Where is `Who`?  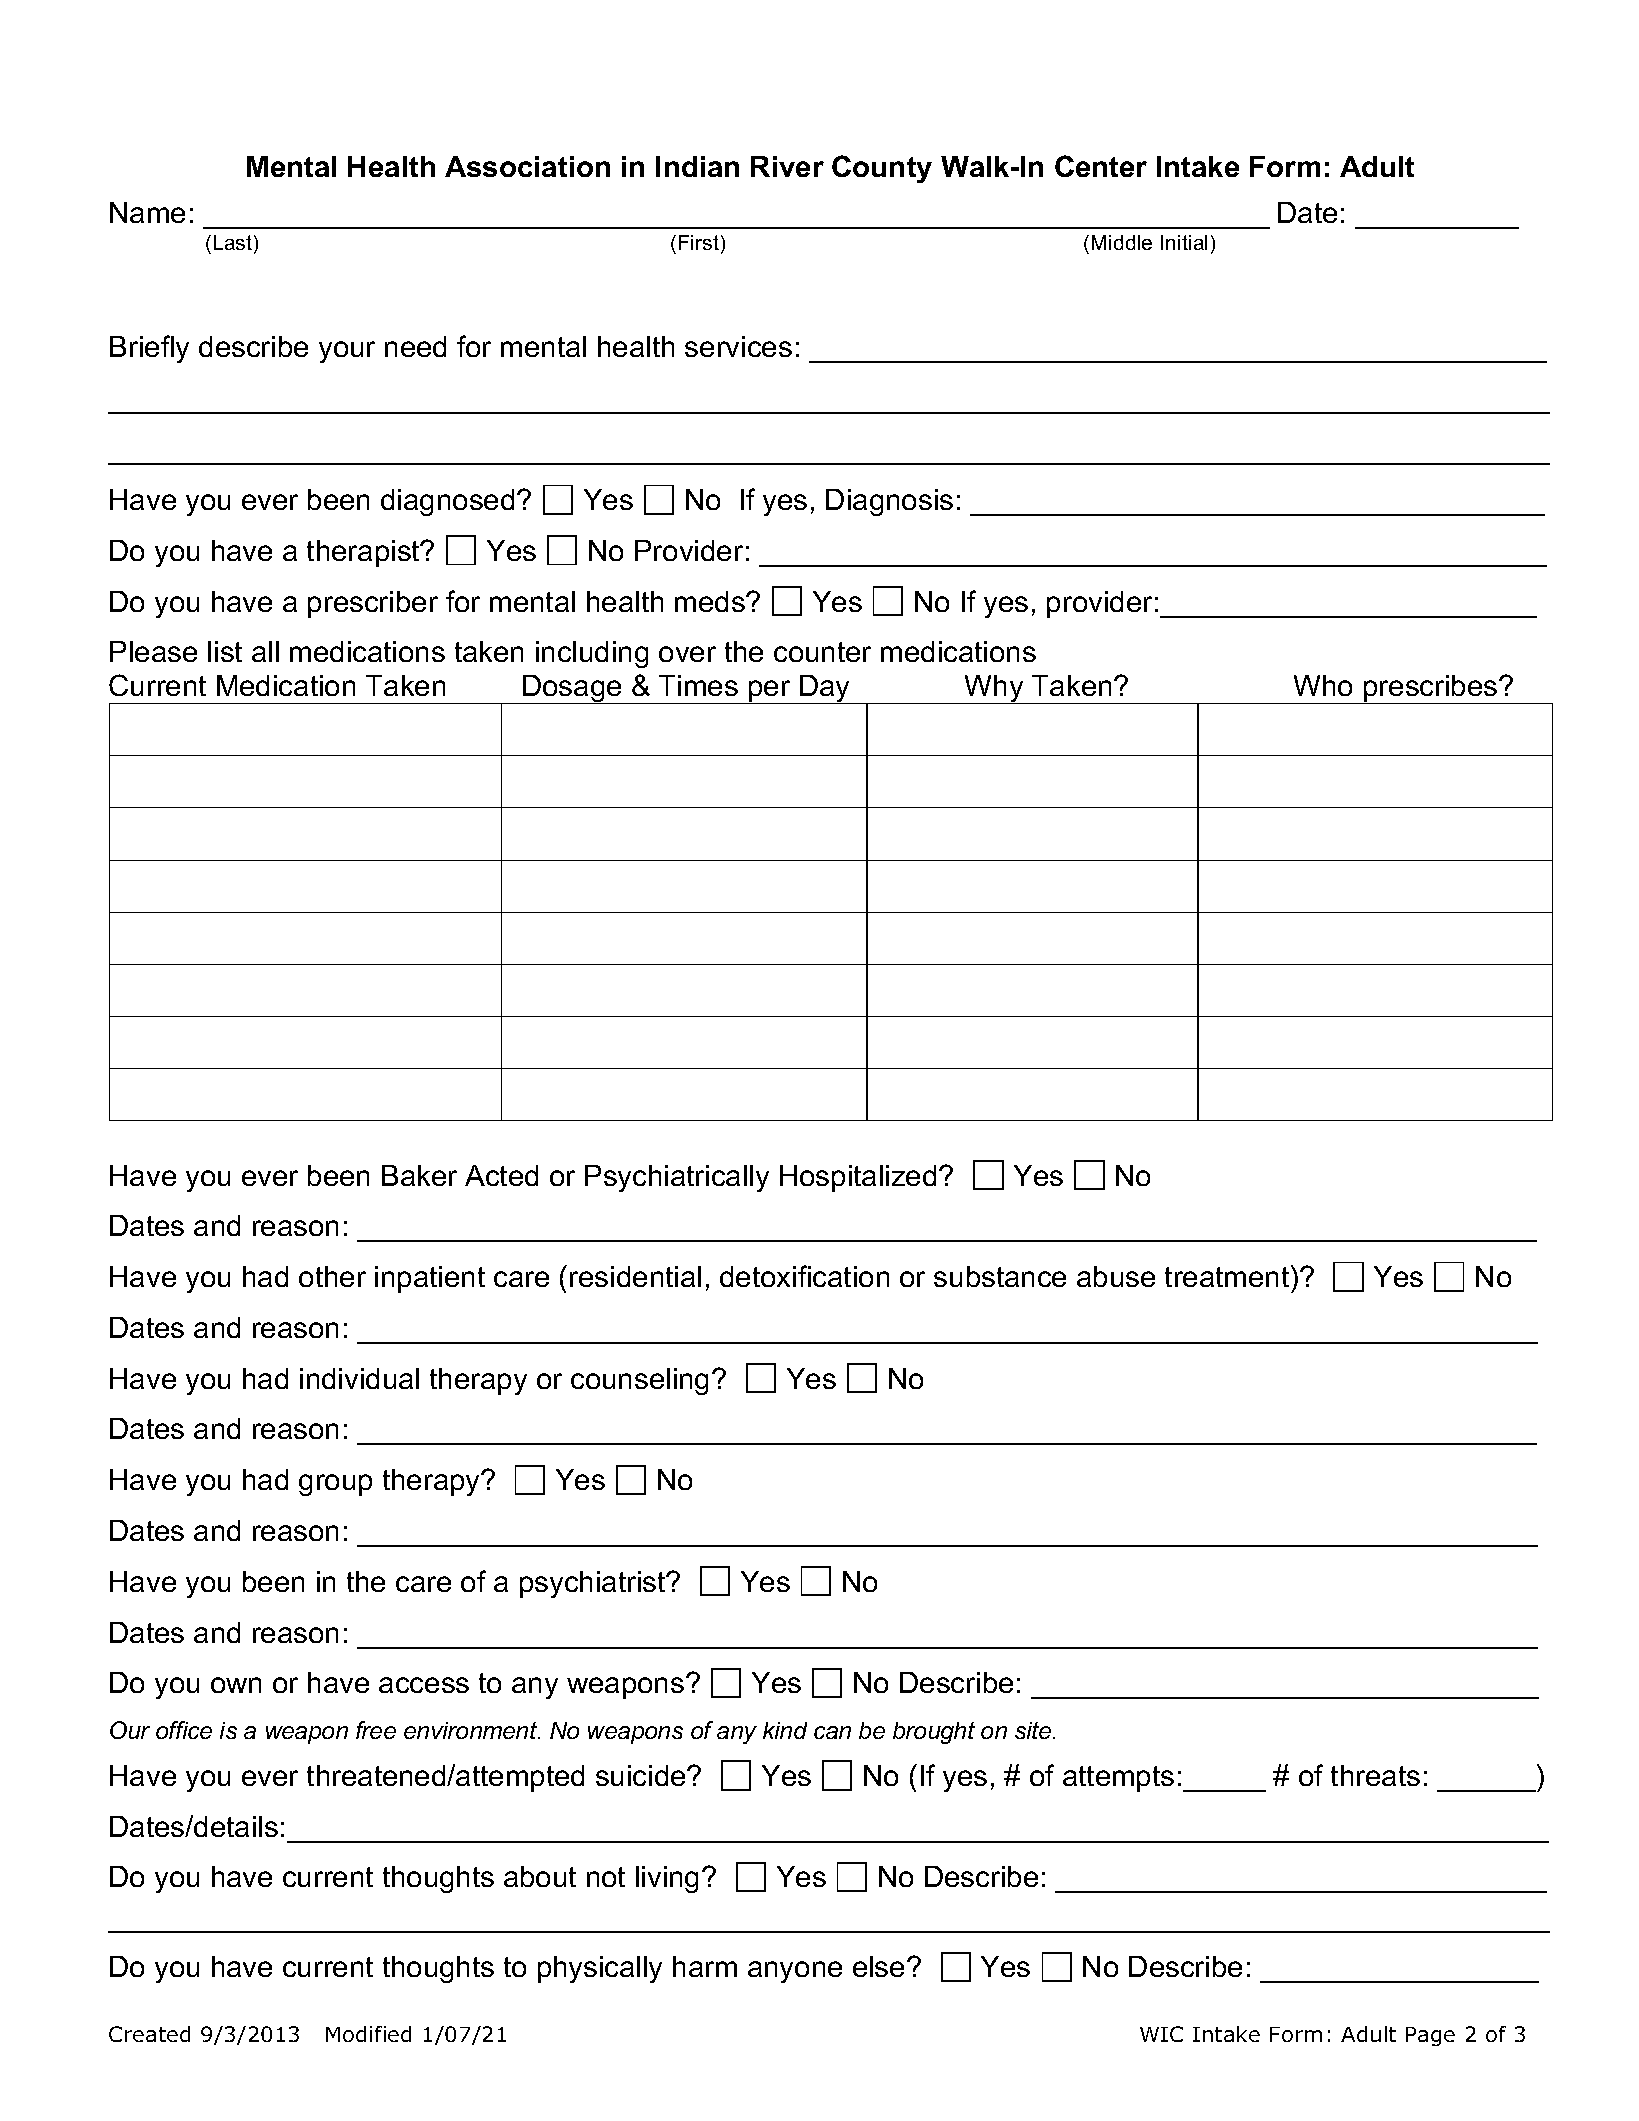
Who is located at coordinates (1323, 685).
